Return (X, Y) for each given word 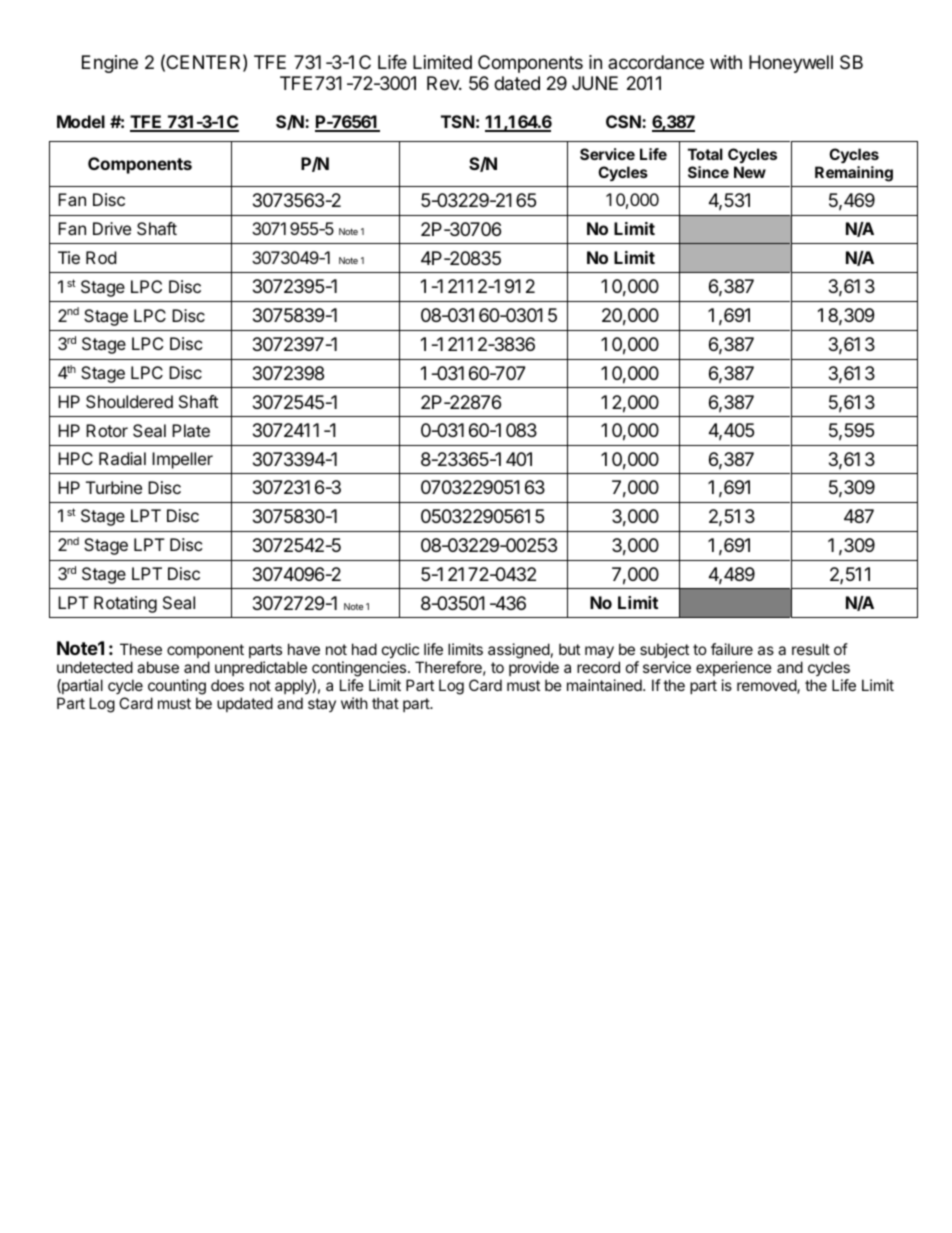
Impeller (182, 460)
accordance (656, 62)
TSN (458, 121)
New (750, 172)
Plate (191, 430)
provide (534, 668)
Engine (110, 64)
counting (177, 688)
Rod (101, 257)
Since (708, 172)
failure (732, 649)
